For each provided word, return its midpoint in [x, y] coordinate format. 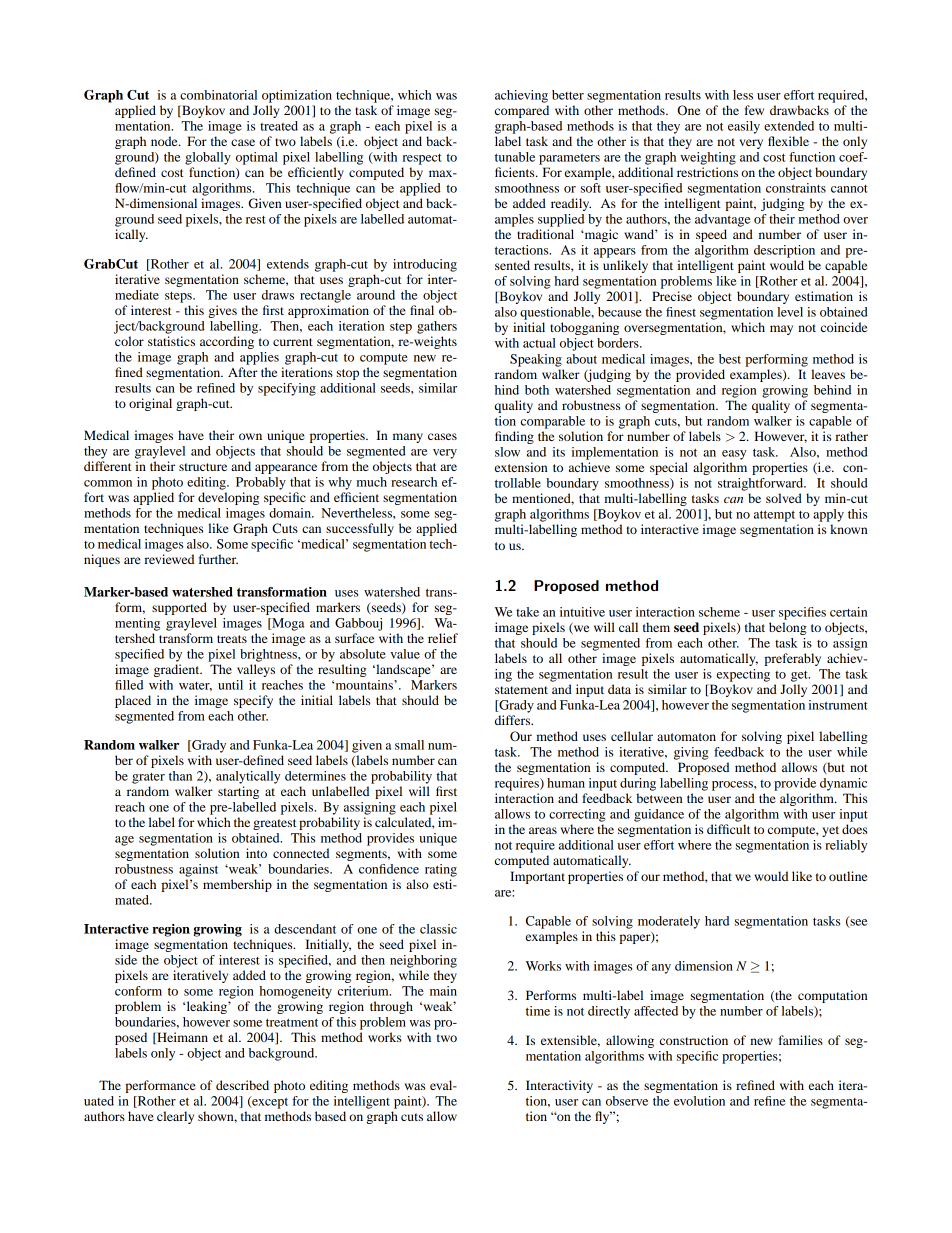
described [242, 1085]
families [801, 1040]
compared [522, 111]
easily [744, 127]
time [538, 1011]
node [165, 141]
